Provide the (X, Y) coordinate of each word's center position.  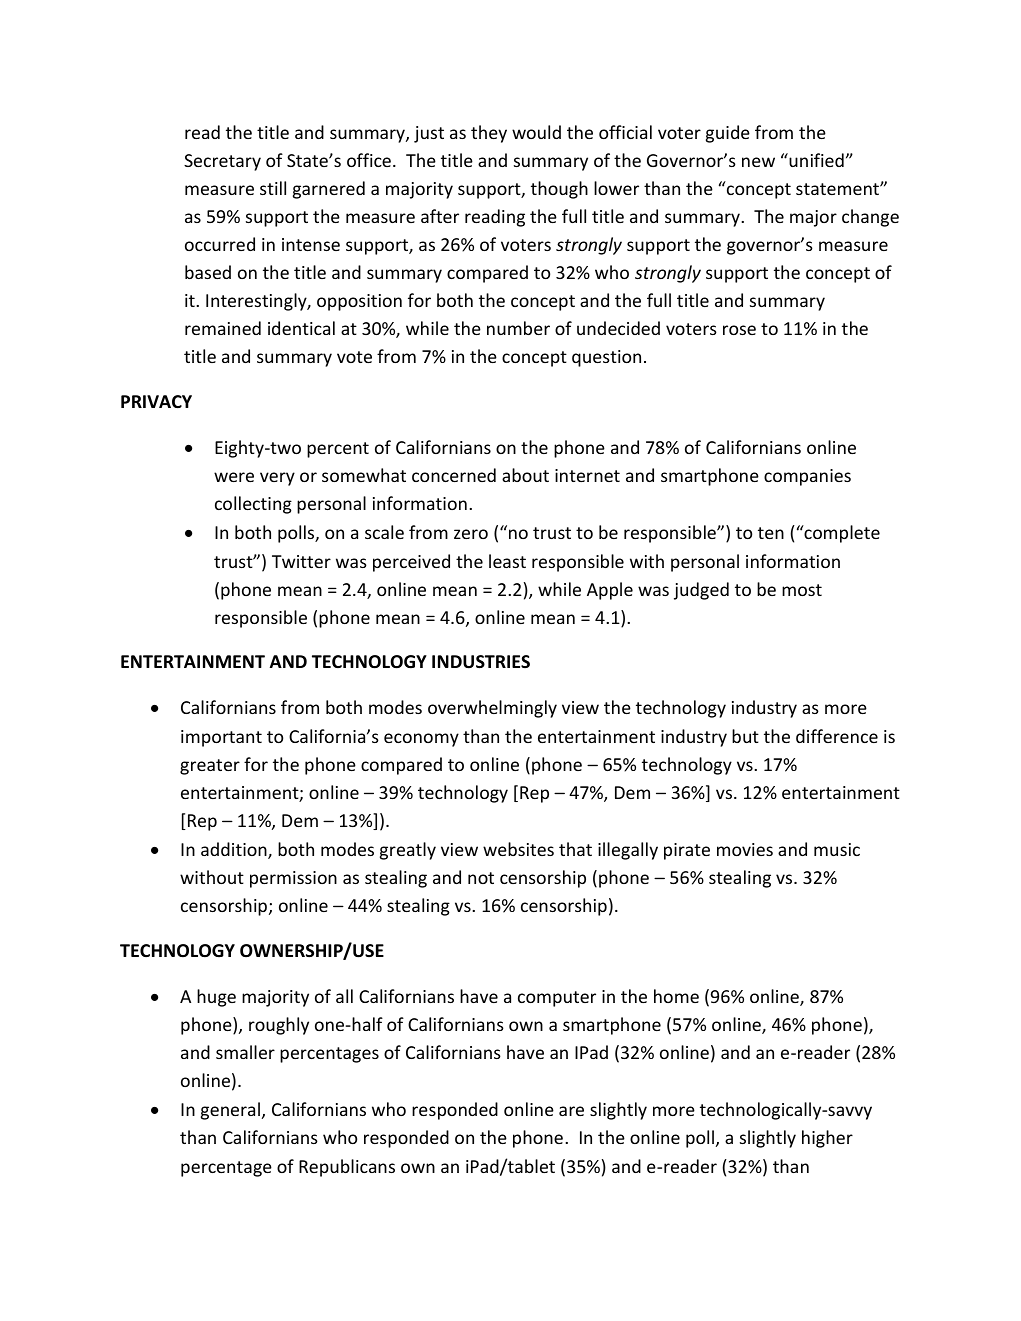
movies (745, 849)
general (230, 1111)
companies (807, 477)
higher (827, 1139)
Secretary (222, 162)
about (525, 475)
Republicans (347, 1168)
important (221, 738)
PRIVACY (156, 401)
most (802, 590)
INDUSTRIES (481, 662)
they (489, 134)
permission (293, 879)
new (758, 162)
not (481, 878)
